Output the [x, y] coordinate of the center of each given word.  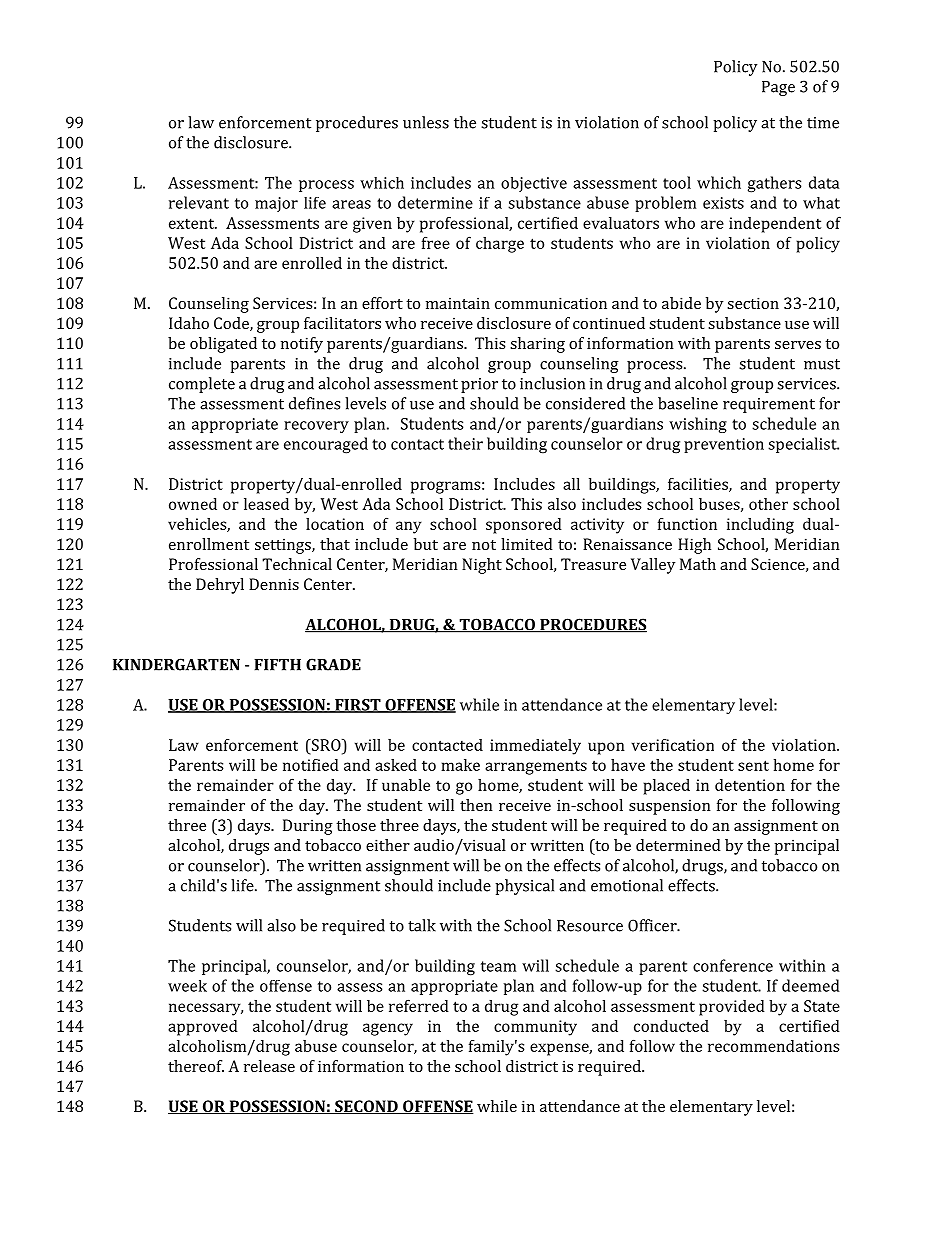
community [535, 1028]
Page [778, 88]
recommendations [774, 1046]
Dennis [274, 584]
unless [426, 122]
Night [482, 566]
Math [698, 564]
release [269, 1066]
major [276, 204]
